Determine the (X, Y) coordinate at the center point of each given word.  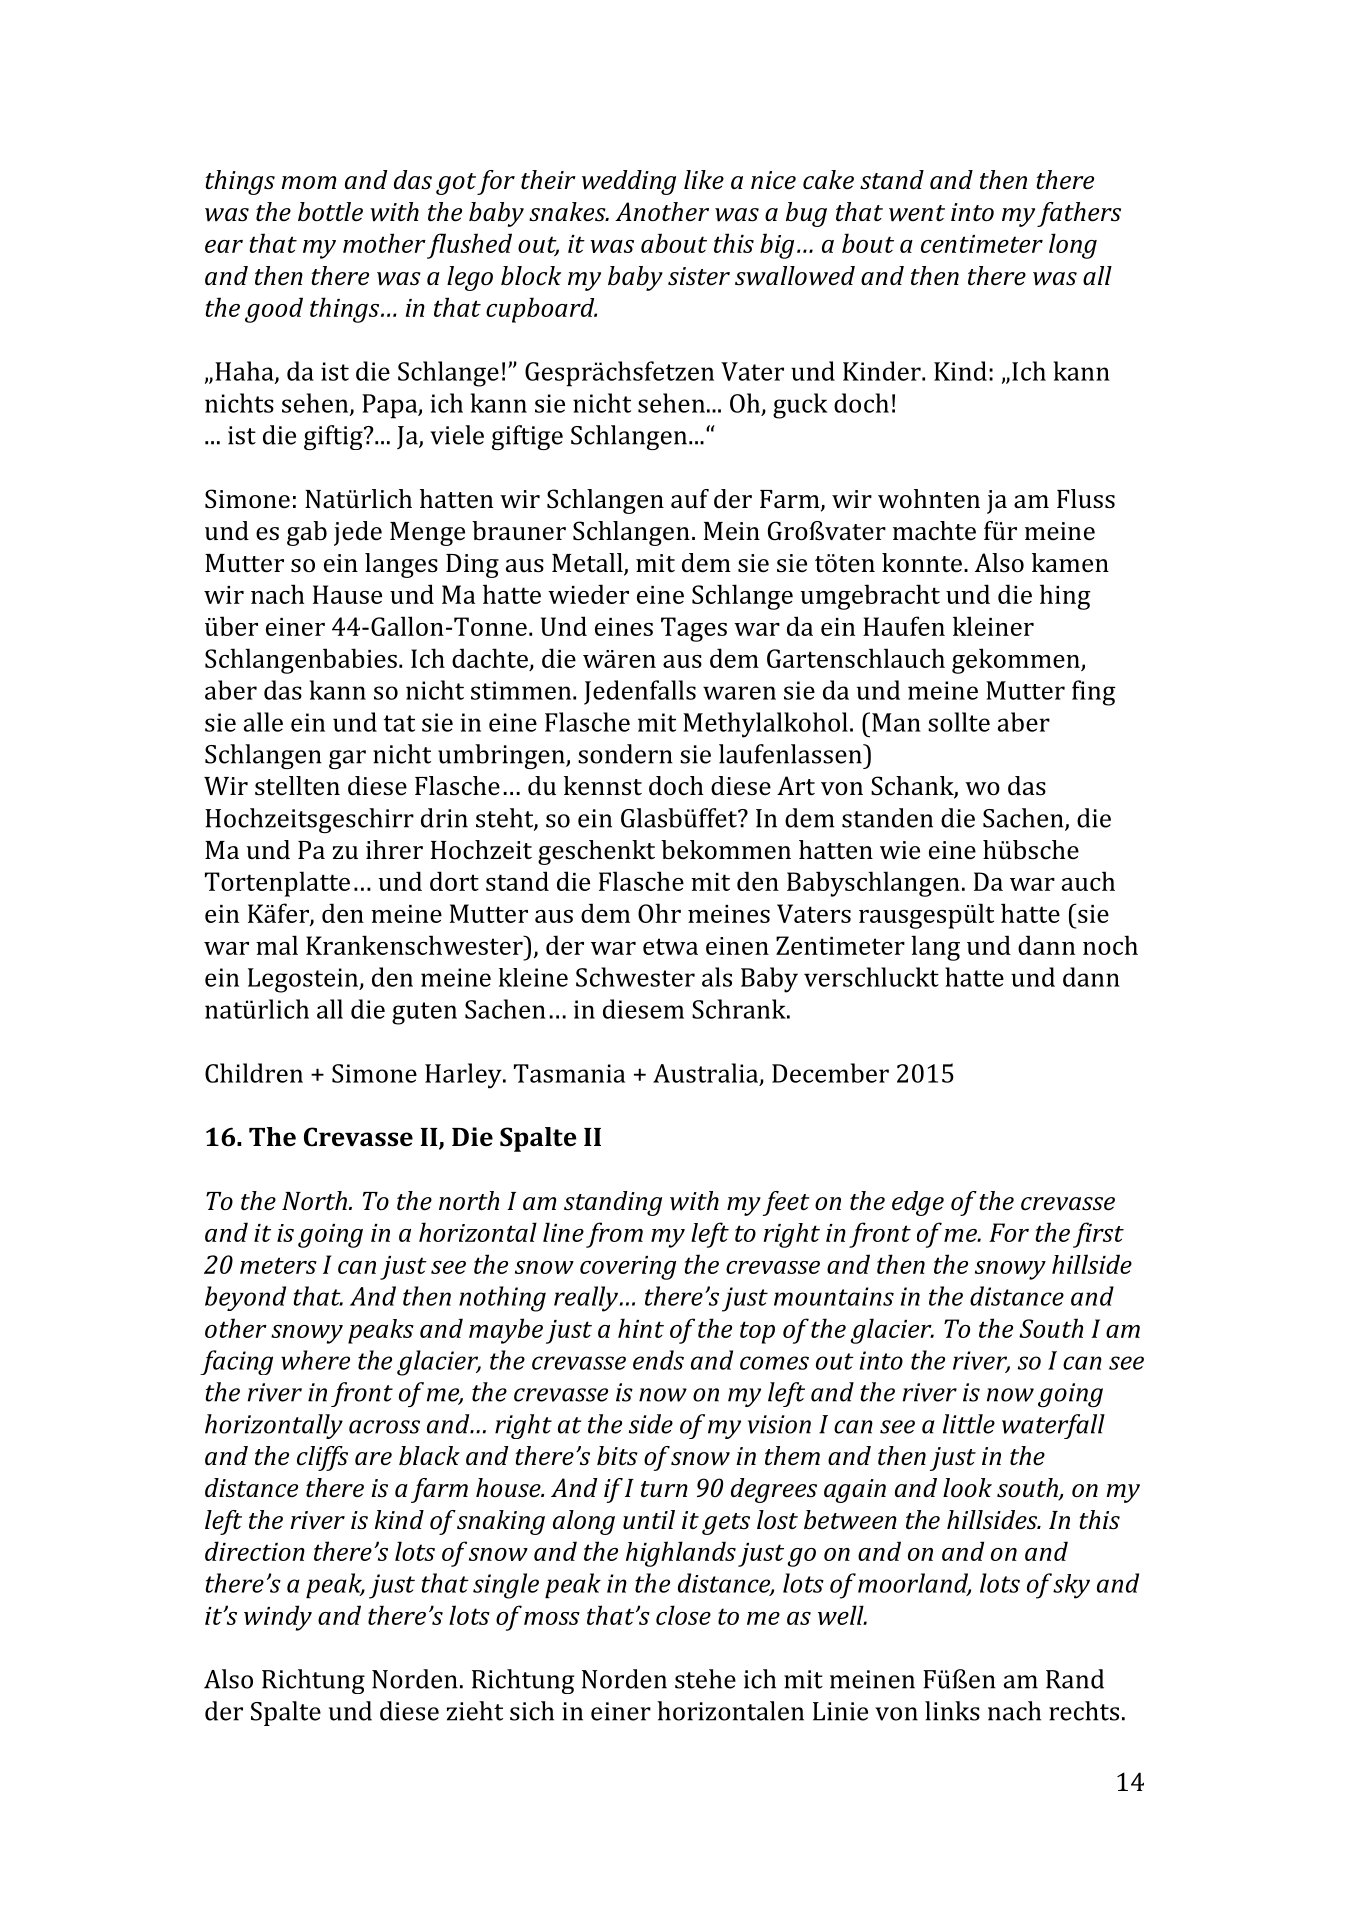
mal (277, 945)
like (704, 180)
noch (1110, 945)
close (683, 1615)
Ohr (659, 913)
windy (278, 1618)
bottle (330, 212)
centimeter (982, 244)
